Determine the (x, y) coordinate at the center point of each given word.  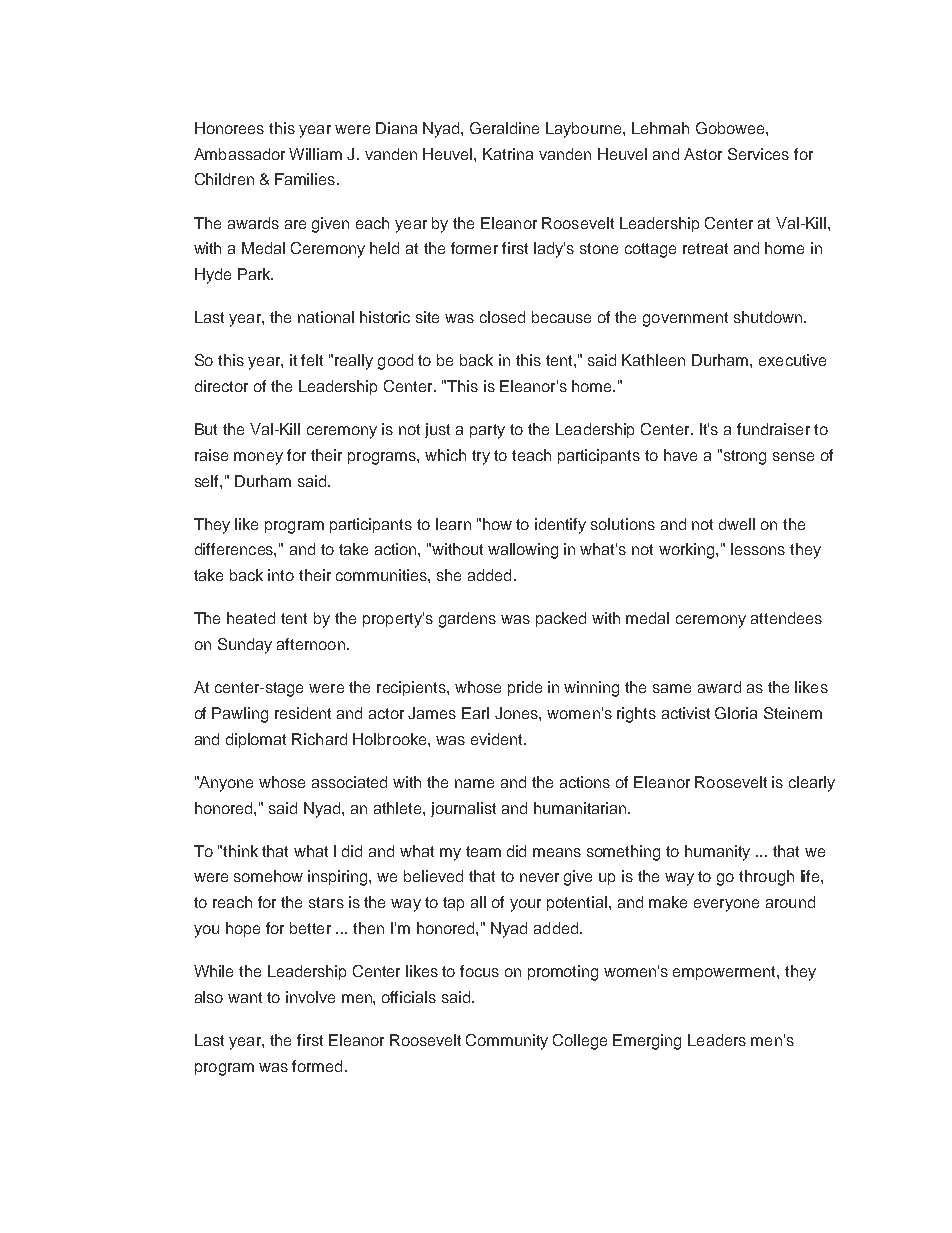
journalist (463, 809)
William (315, 154)
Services (758, 154)
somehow (268, 876)
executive (792, 360)
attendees (786, 618)
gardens (467, 620)
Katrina (508, 154)
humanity (717, 853)
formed (317, 1066)
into (281, 575)
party (487, 431)
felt (312, 360)
